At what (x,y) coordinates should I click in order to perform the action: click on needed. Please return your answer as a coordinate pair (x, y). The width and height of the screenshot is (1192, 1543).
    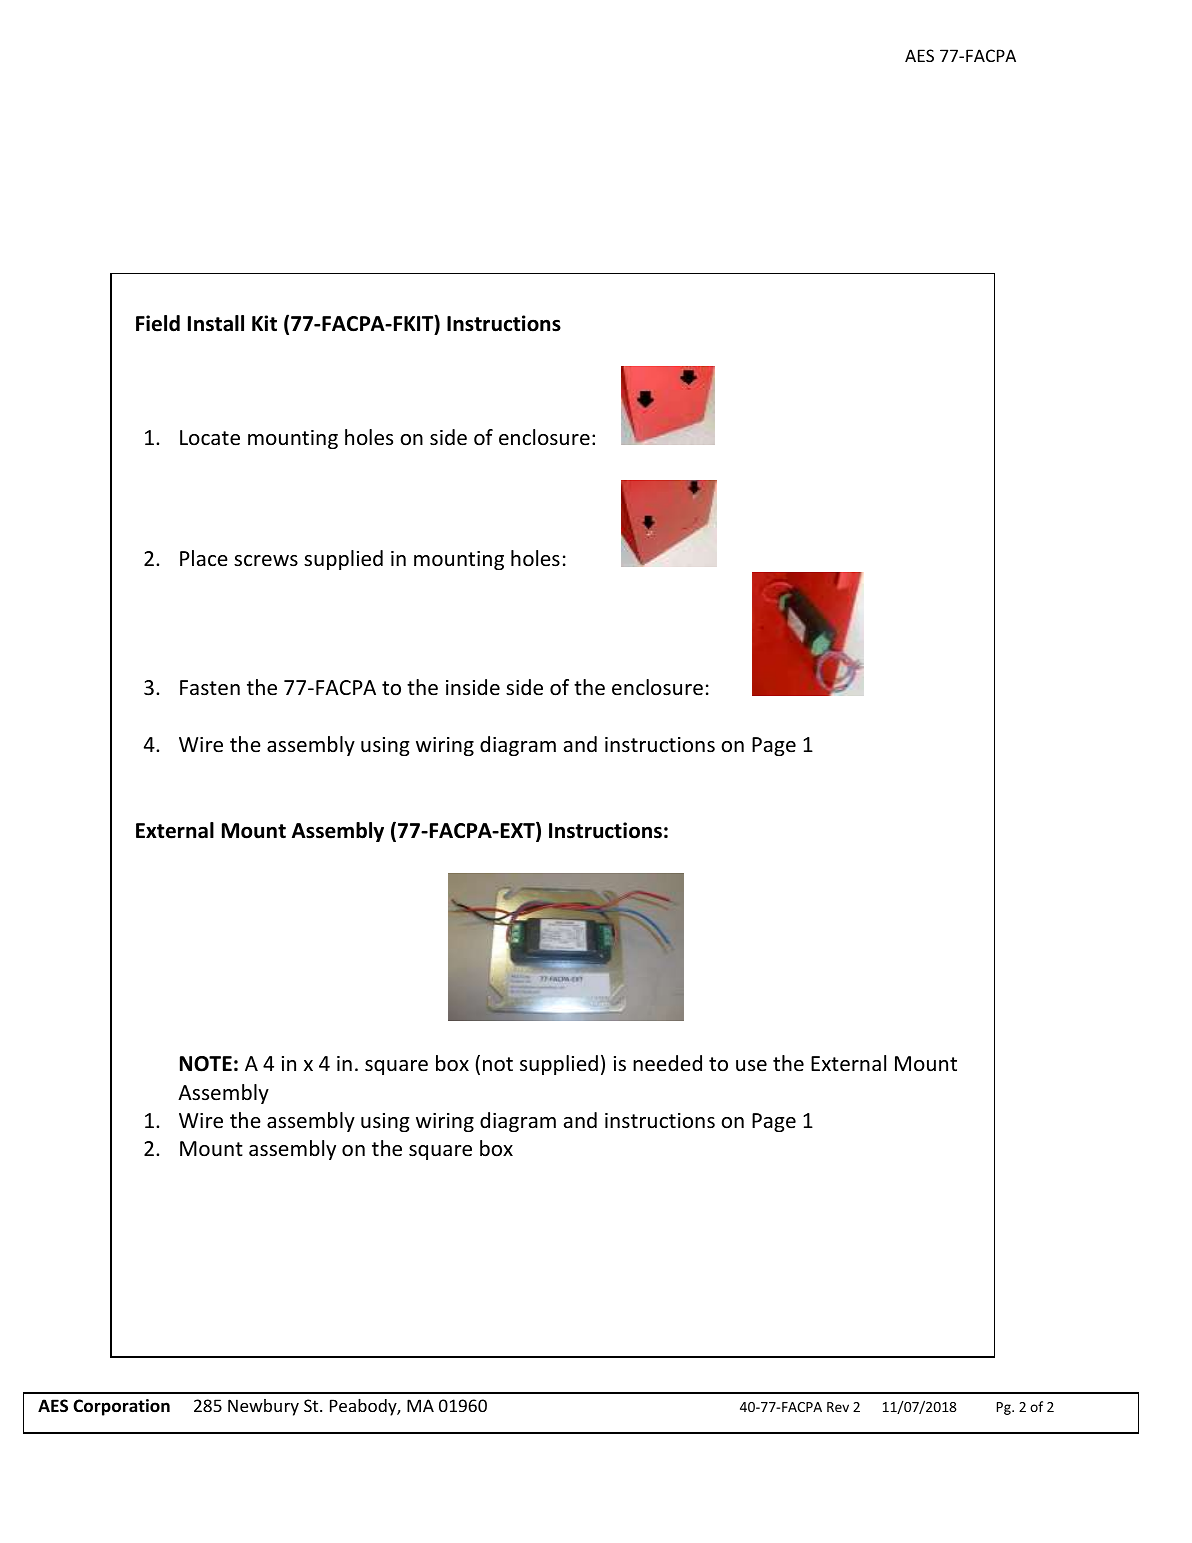
    Looking at the image, I should click on (667, 1063).
